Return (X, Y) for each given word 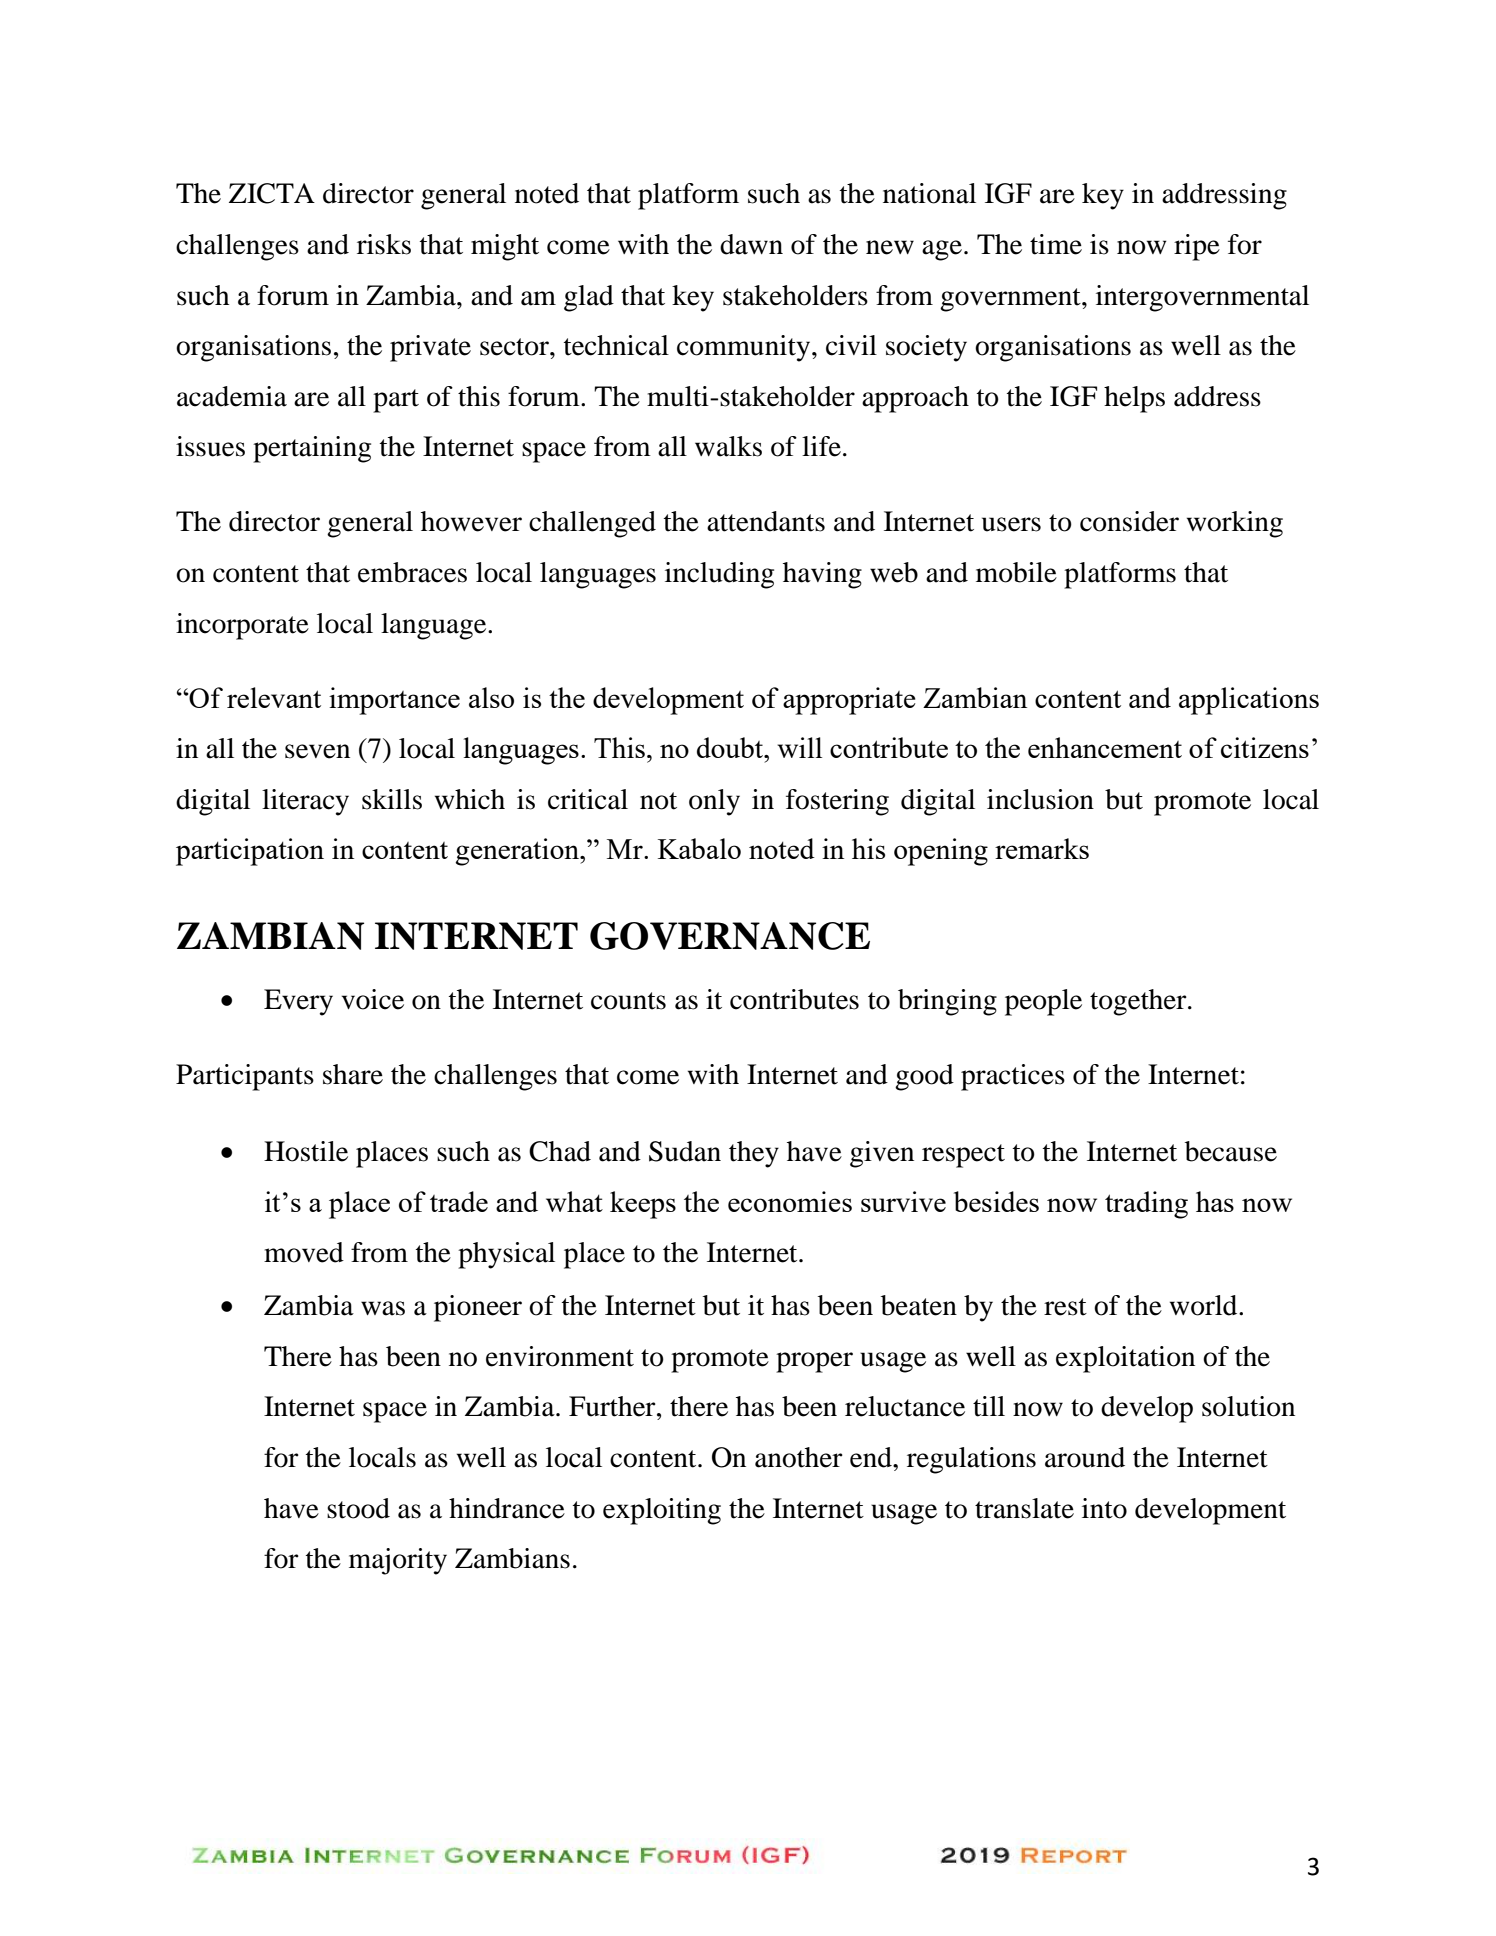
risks (384, 244)
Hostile (306, 1151)
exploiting (662, 1511)
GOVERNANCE (730, 936)
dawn (751, 244)
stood (358, 1508)
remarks (1042, 848)
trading (1146, 1205)
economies (790, 1201)
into (1104, 1508)
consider (1129, 521)
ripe (1197, 247)
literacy (305, 802)
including (719, 575)
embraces (412, 572)
